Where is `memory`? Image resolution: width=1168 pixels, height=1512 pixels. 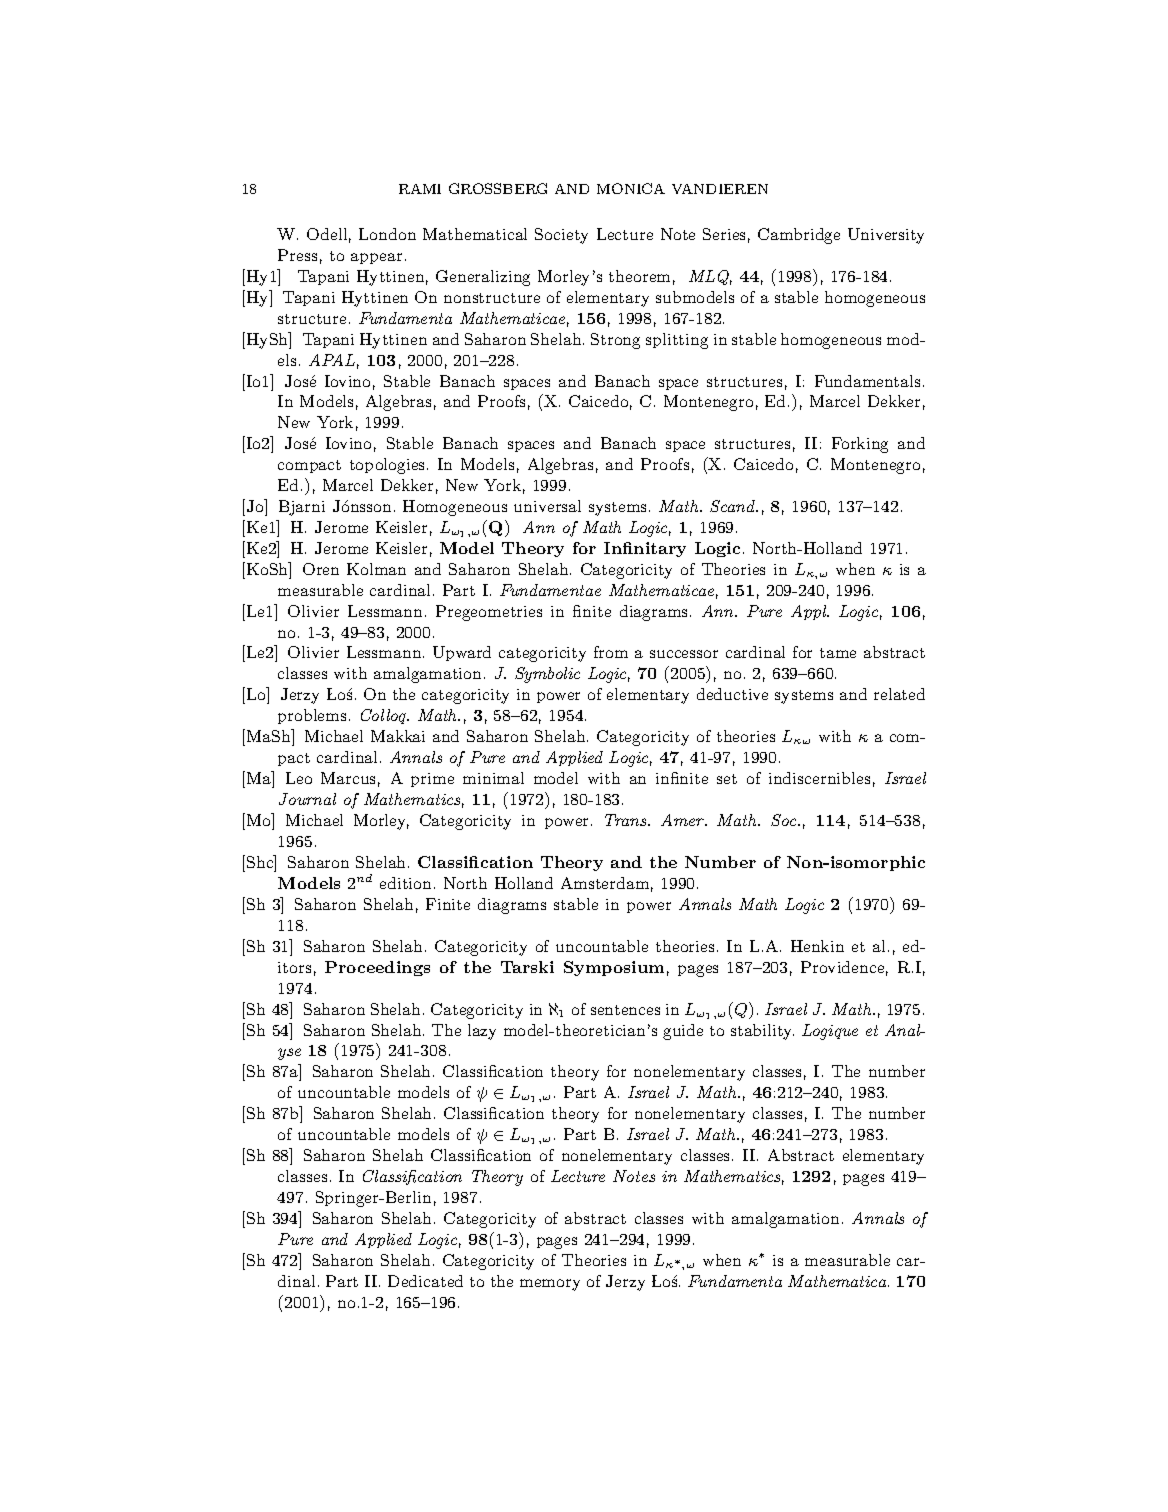 memory is located at coordinates (550, 1285).
